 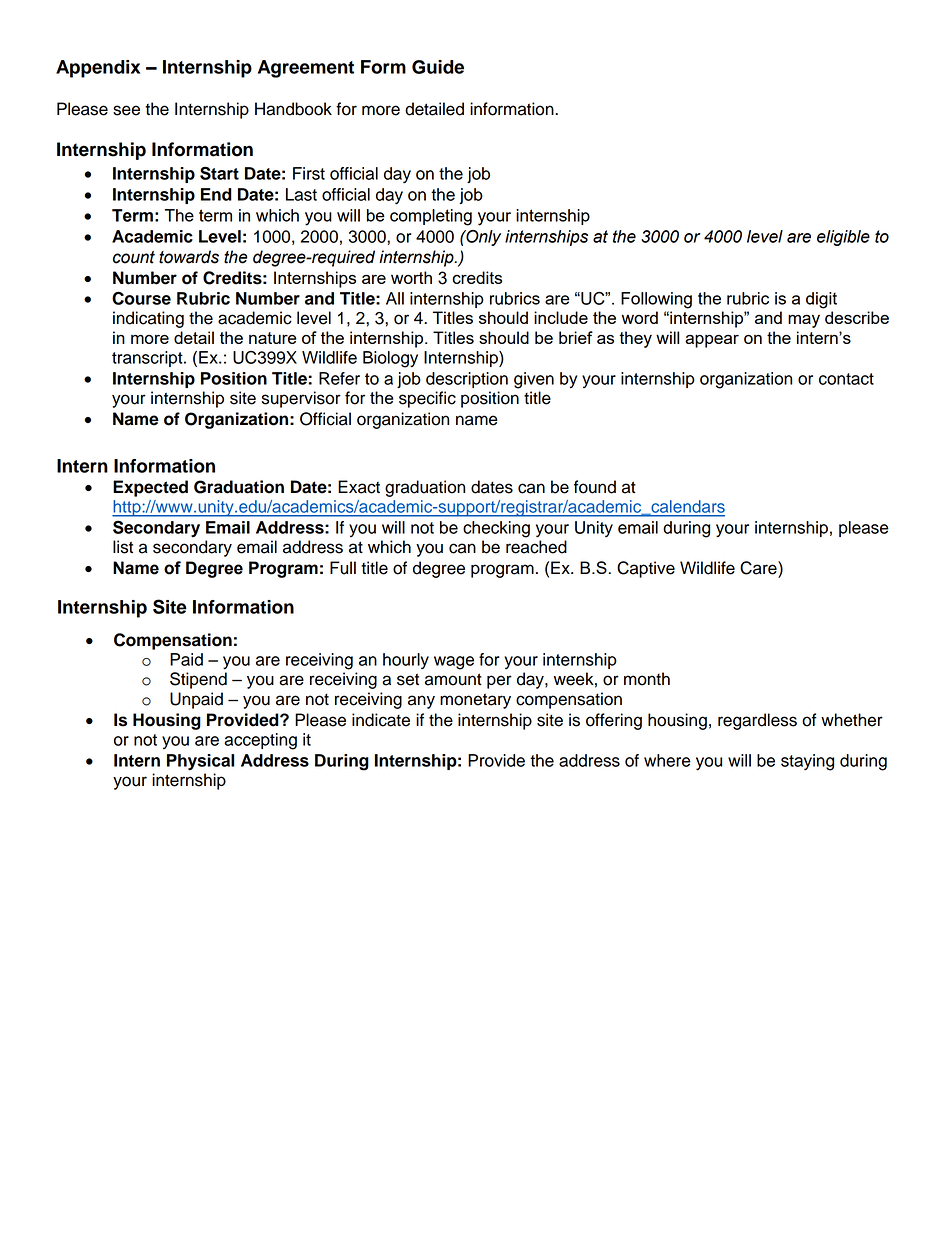 I want to click on specific, so click(x=427, y=399).
